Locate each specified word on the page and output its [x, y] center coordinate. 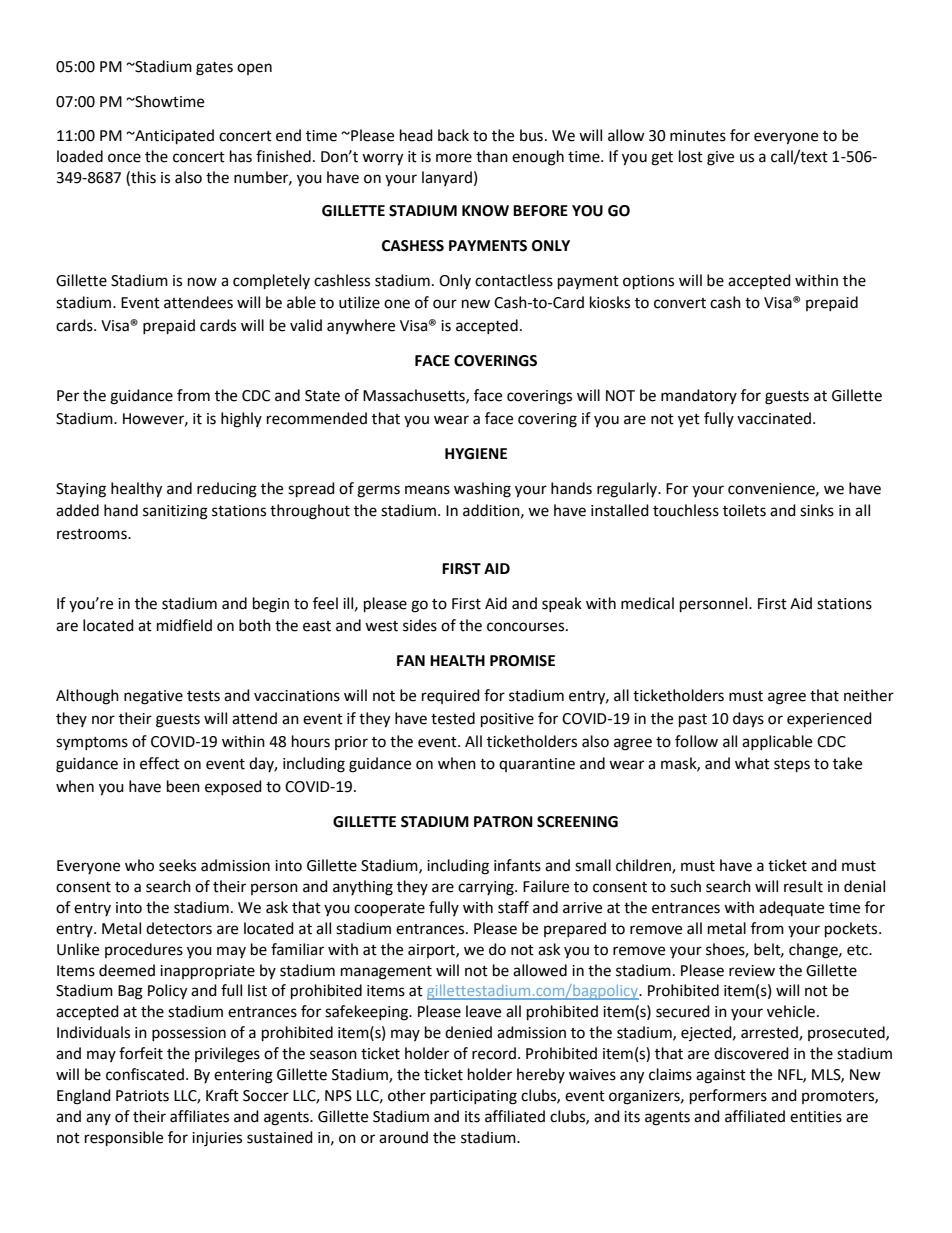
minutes [698, 136]
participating [473, 1097]
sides [420, 625]
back [453, 135]
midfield [184, 625]
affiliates [199, 1116]
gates [214, 69]
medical [647, 603]
